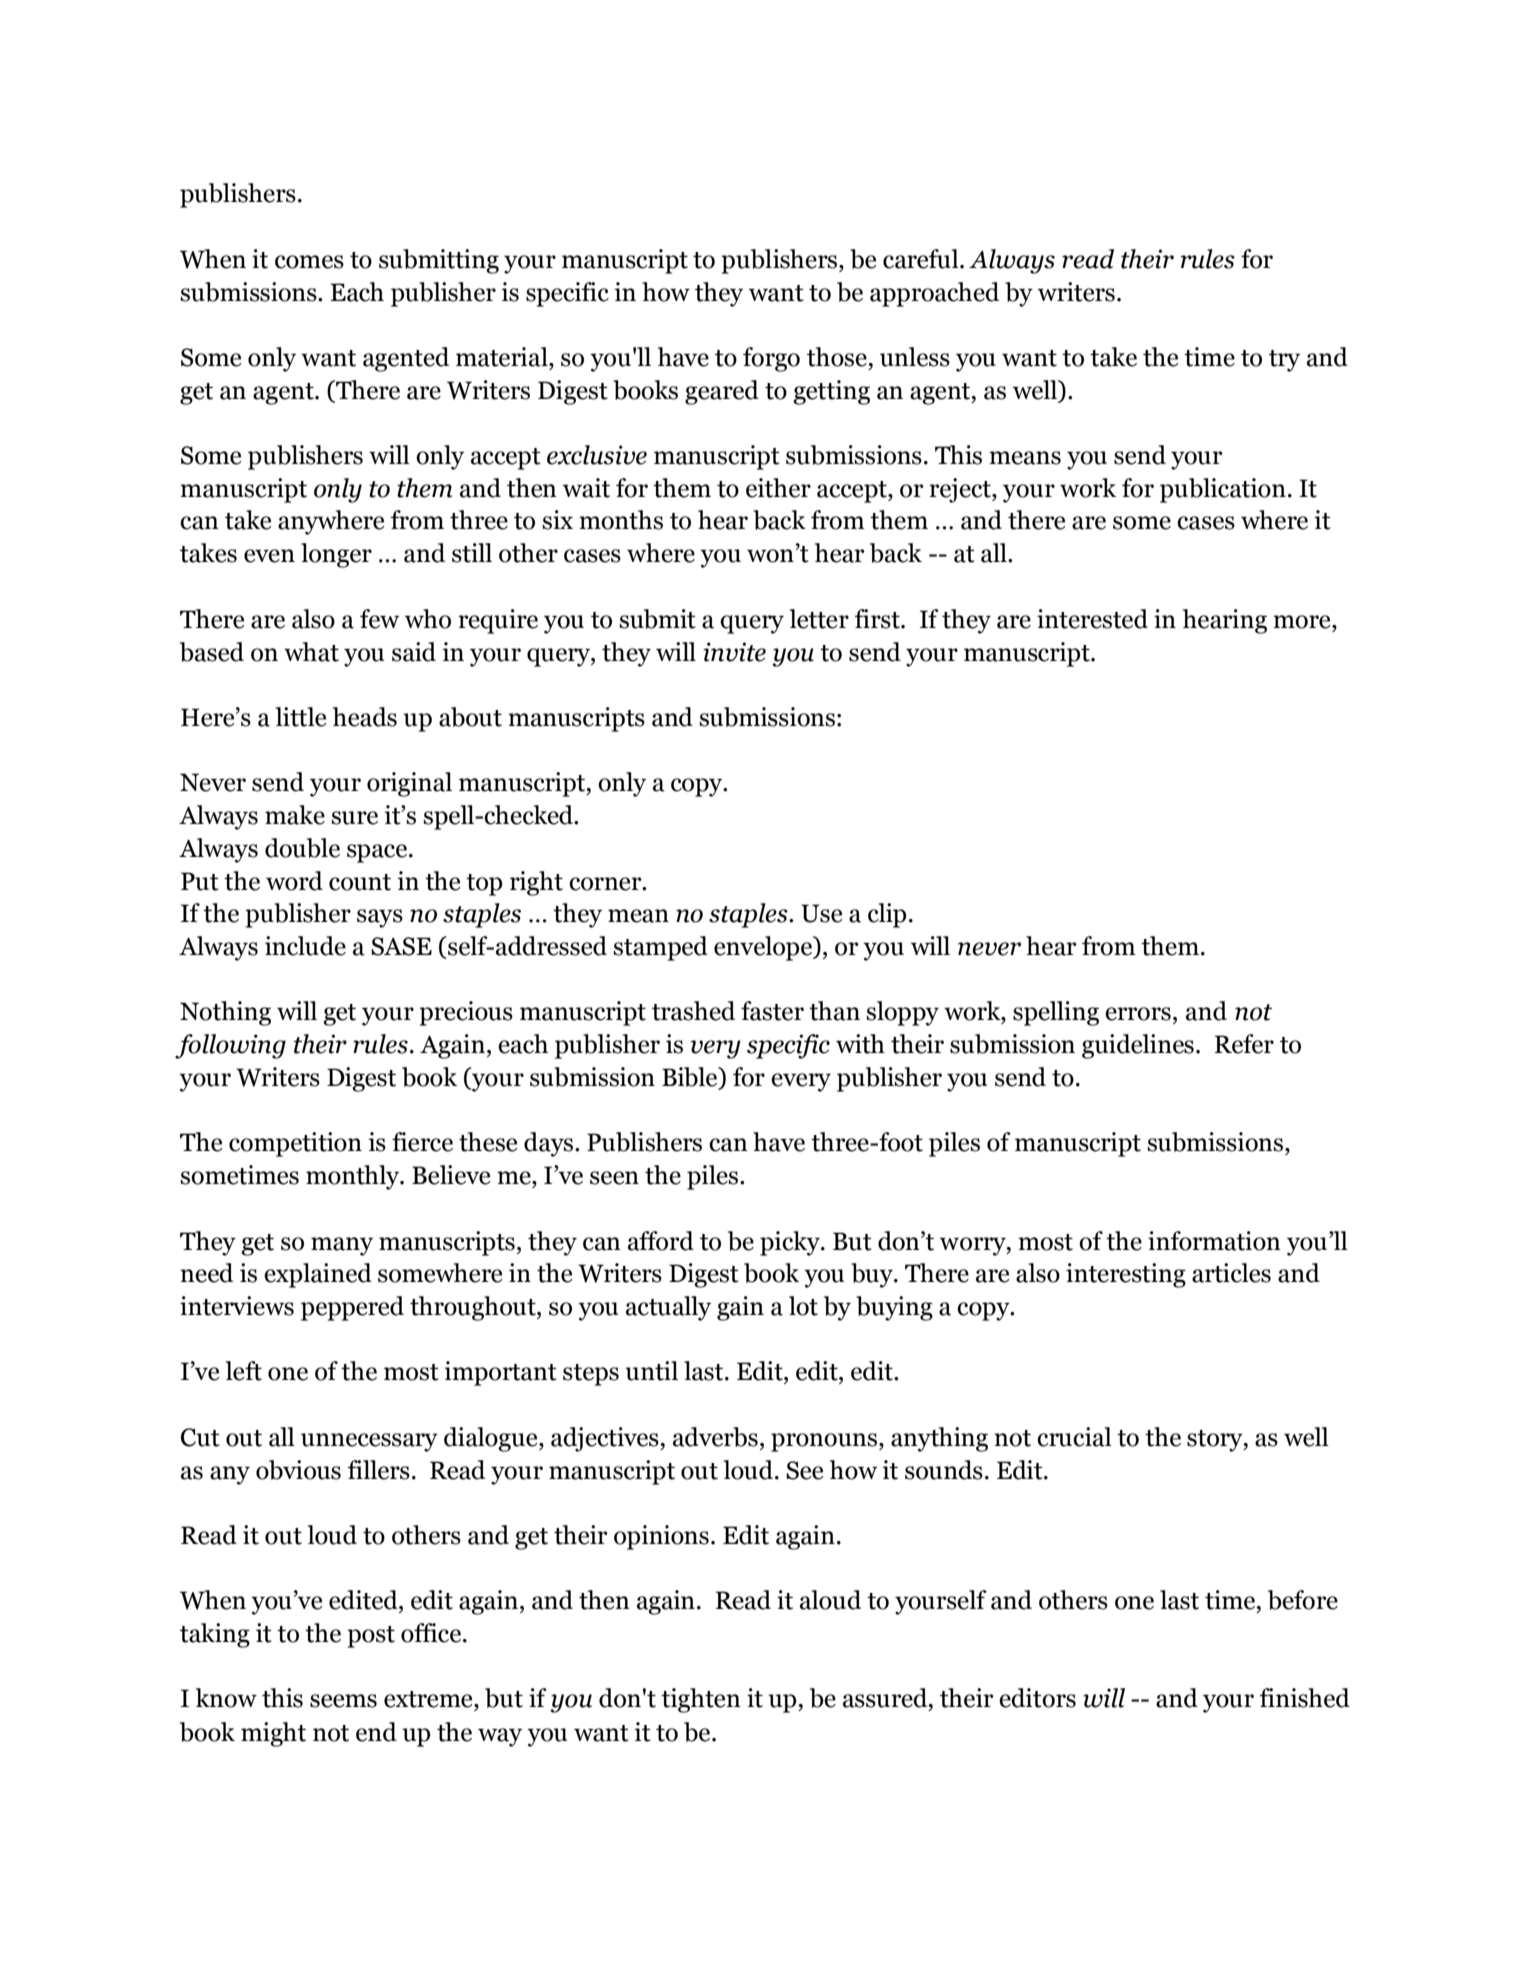  I want to click on tighten, so click(701, 1700).
